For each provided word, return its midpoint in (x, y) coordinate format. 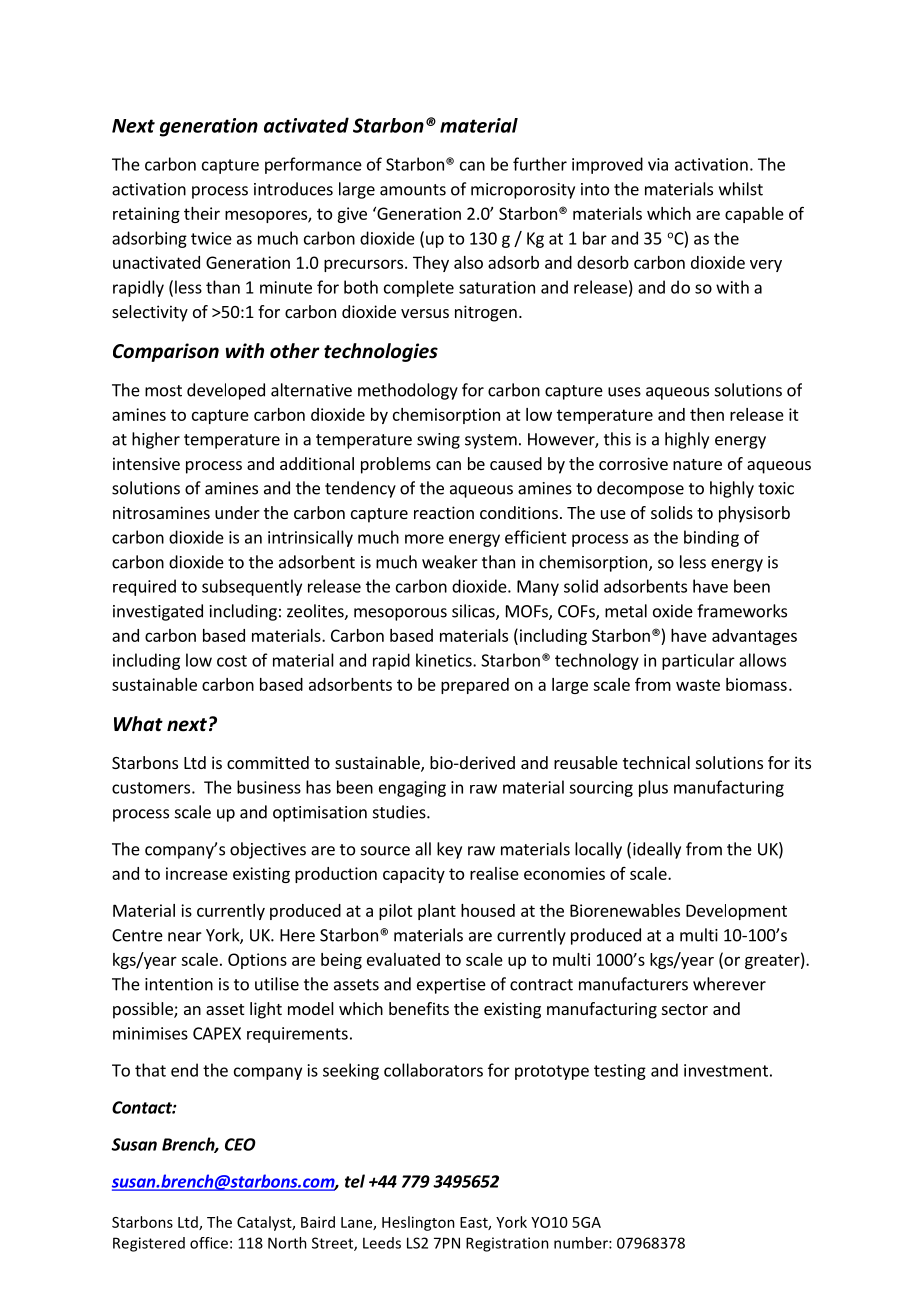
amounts (413, 190)
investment (726, 1070)
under (237, 512)
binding (711, 538)
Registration (507, 1244)
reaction (444, 512)
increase (197, 873)
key (449, 850)
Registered (149, 1244)
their (202, 213)
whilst (741, 189)
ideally (657, 850)
